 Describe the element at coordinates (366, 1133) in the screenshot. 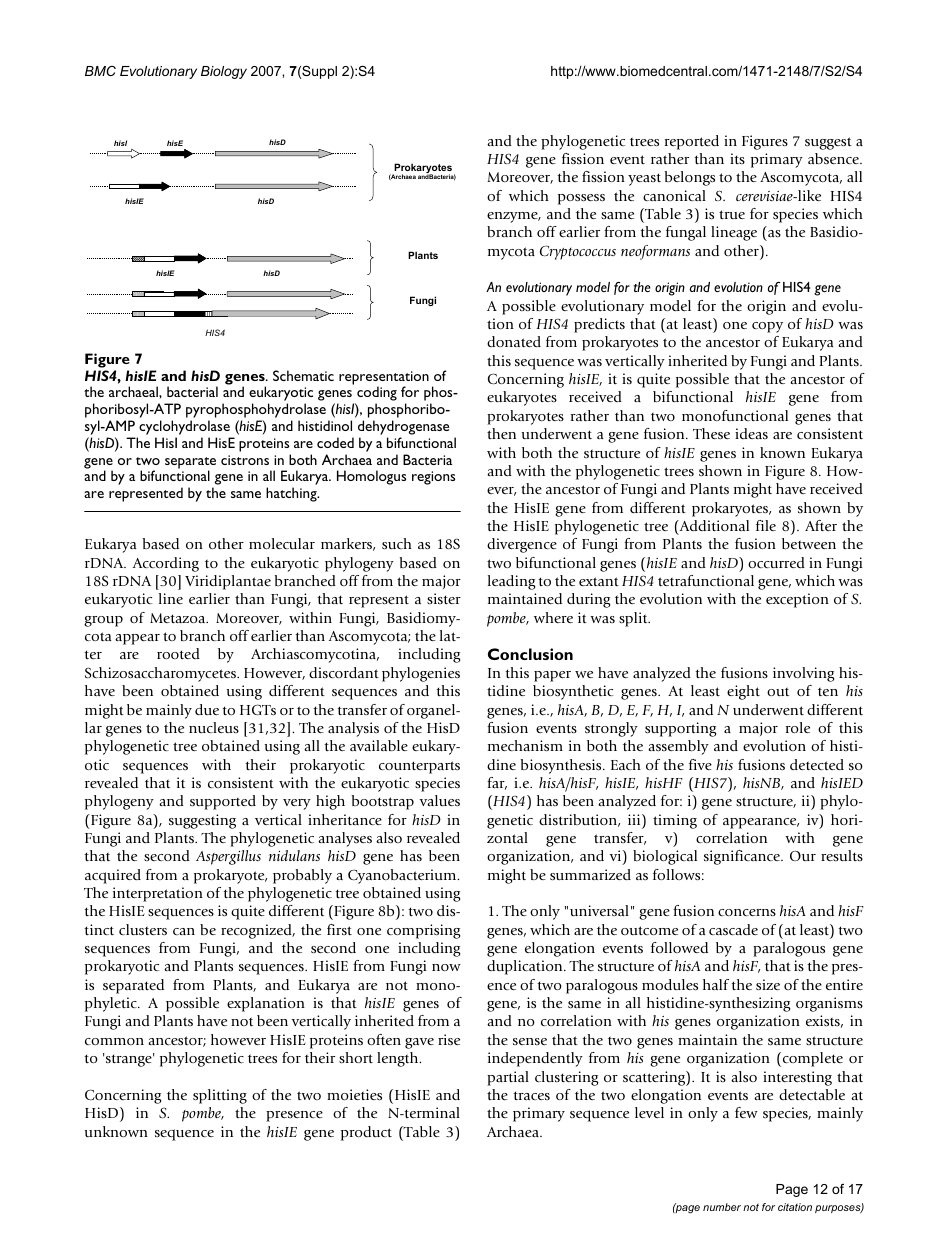

I see `product` at that location.
